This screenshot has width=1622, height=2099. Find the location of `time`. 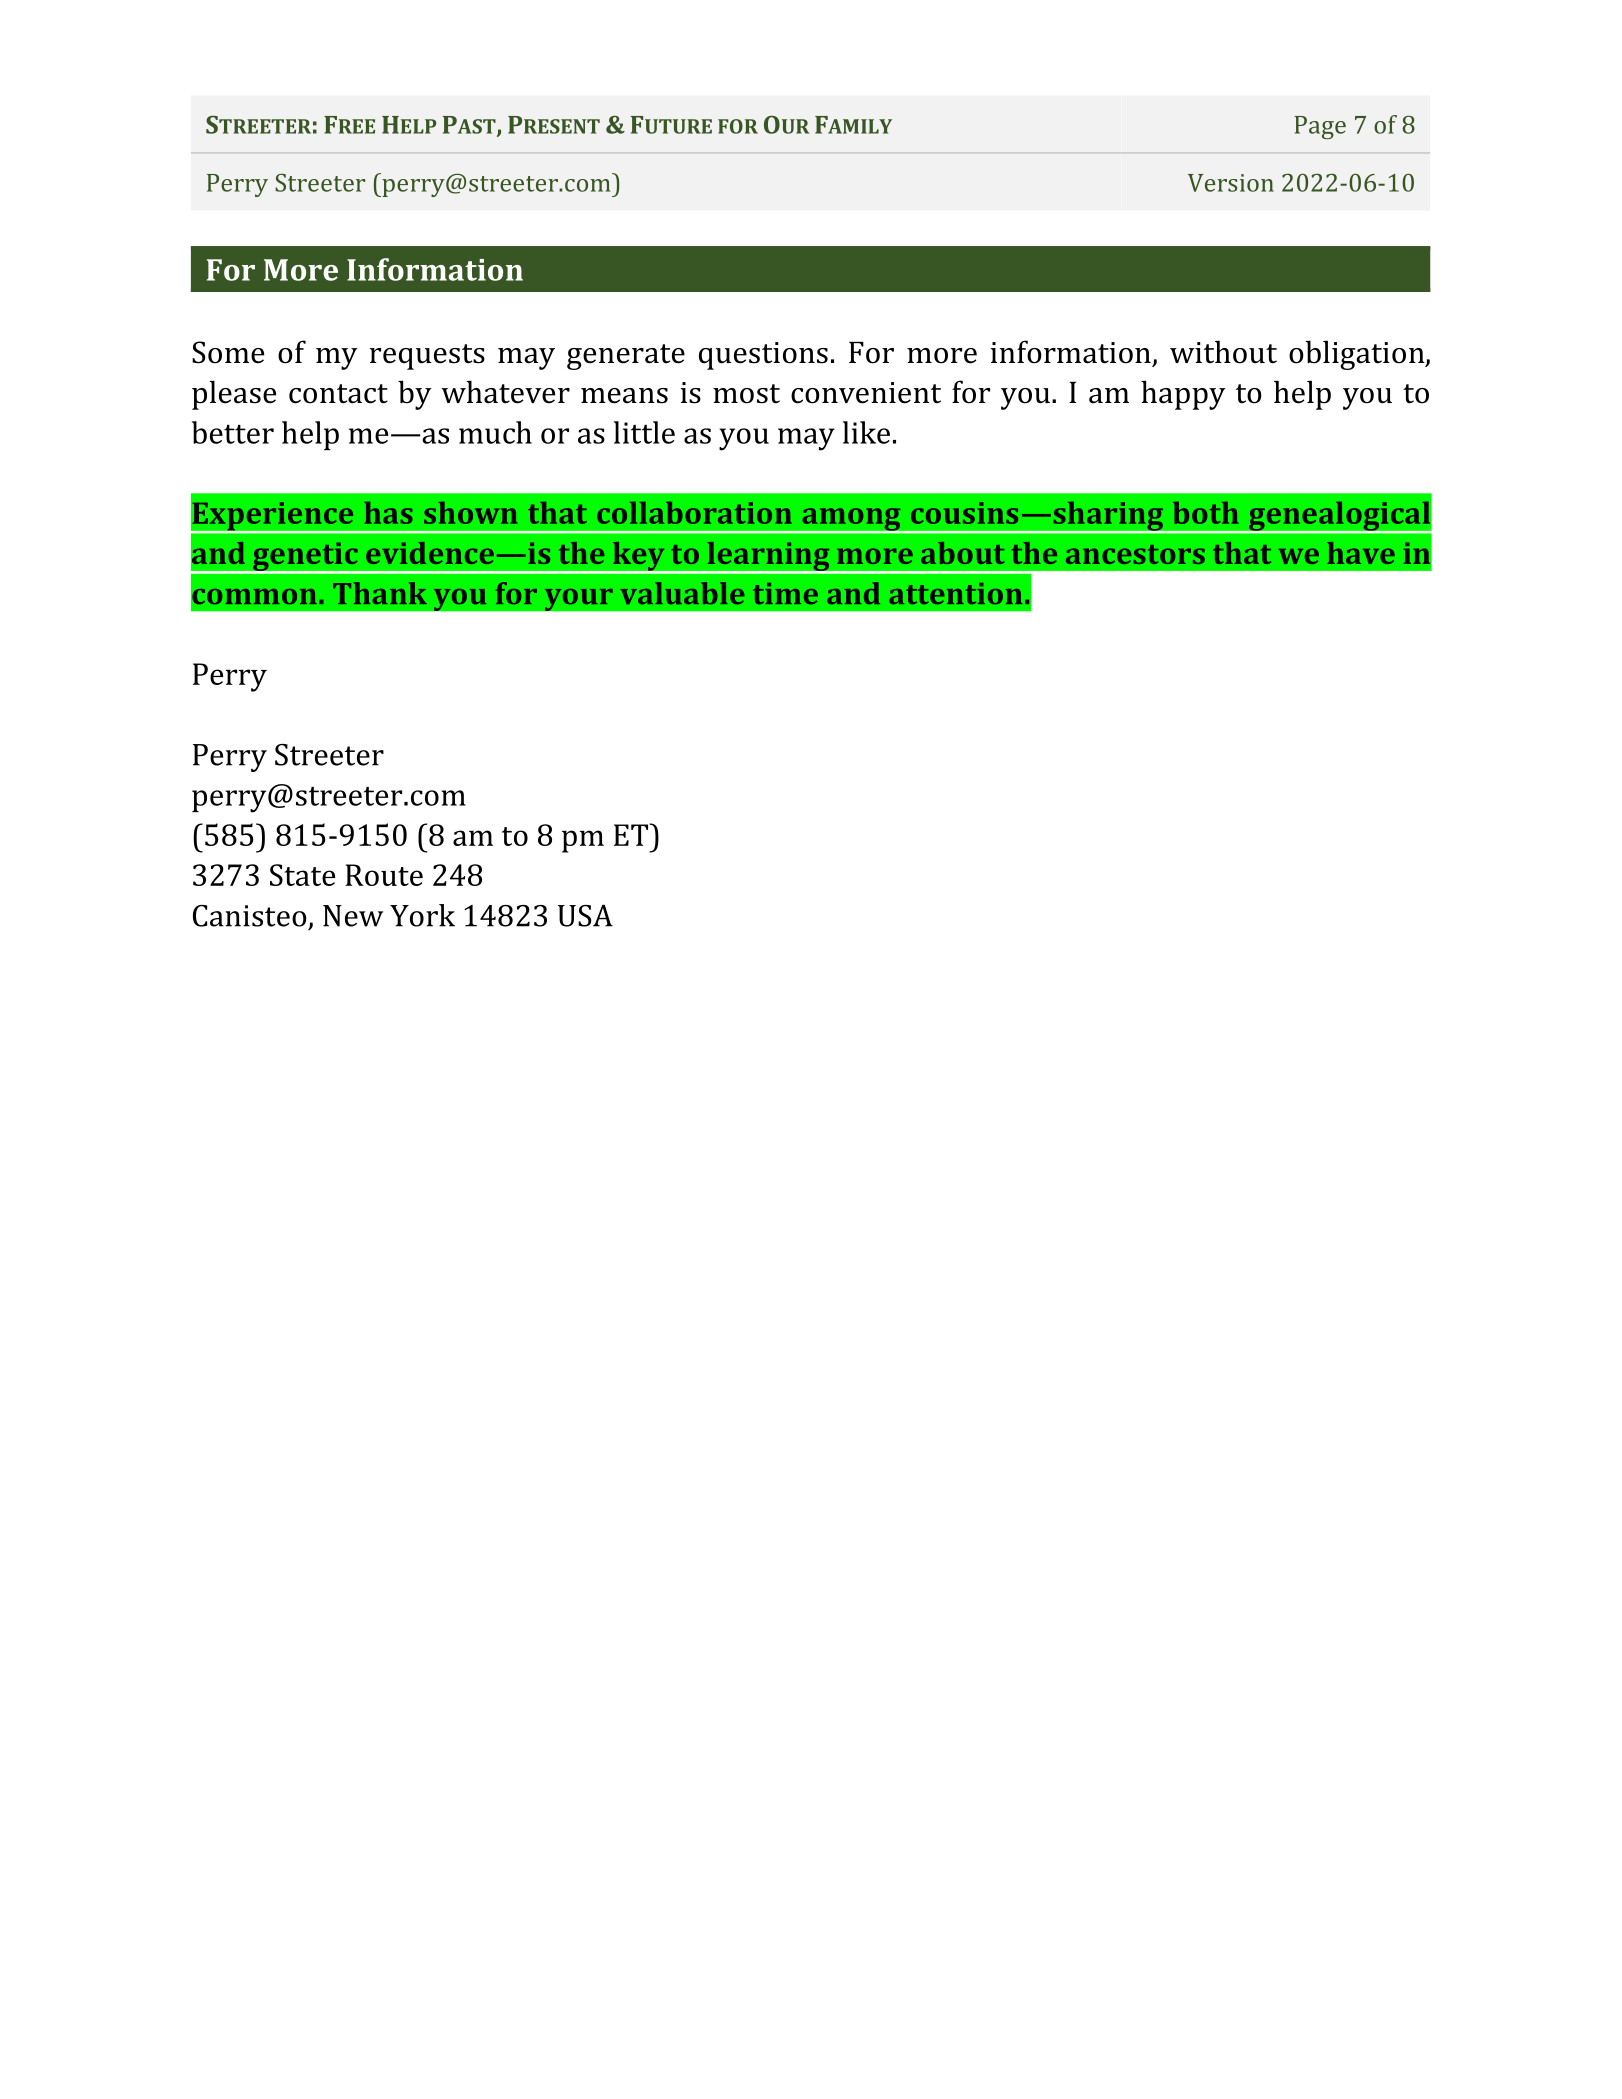

time is located at coordinates (785, 593).
